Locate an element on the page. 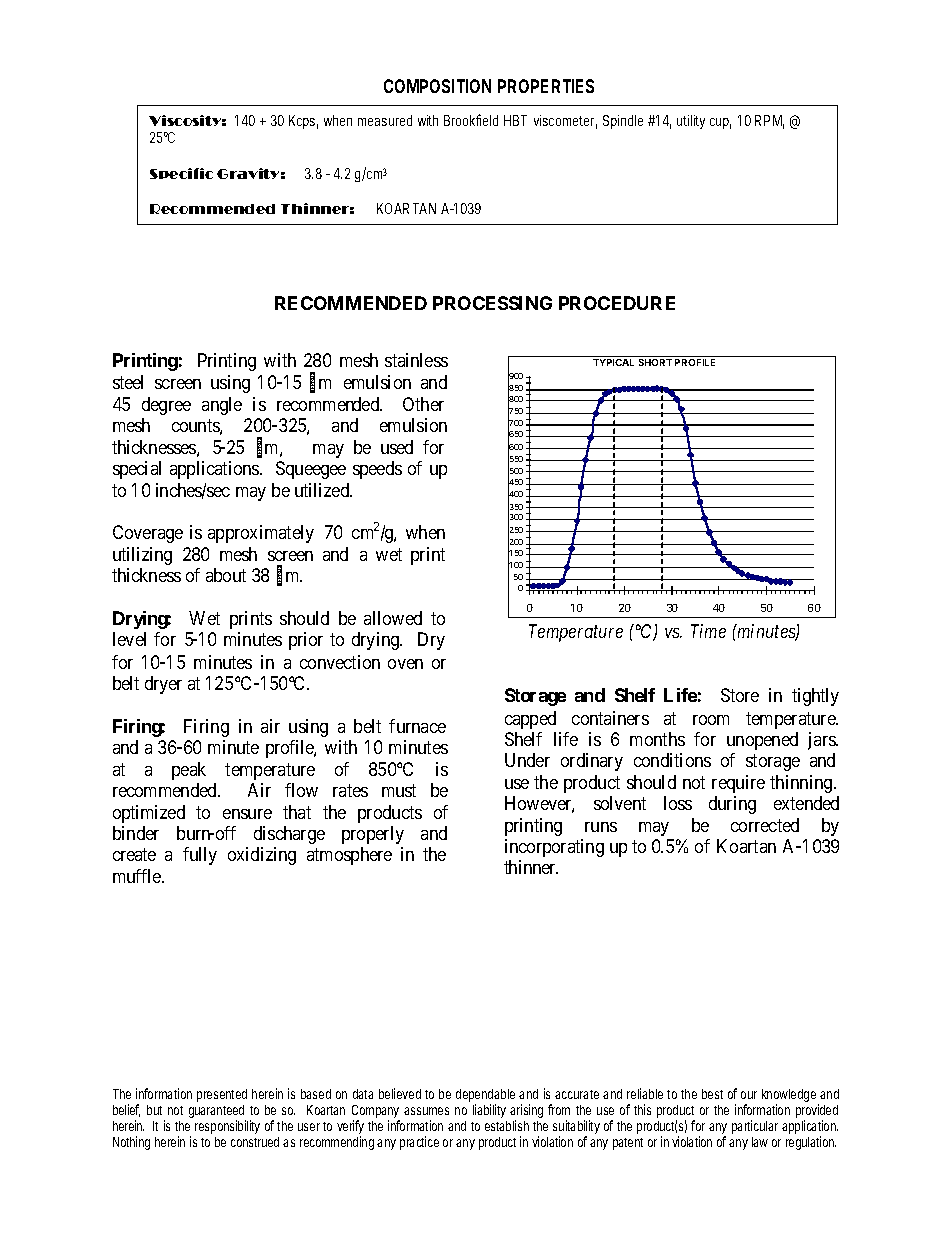 The image size is (952, 1233). fully is located at coordinates (200, 856).
